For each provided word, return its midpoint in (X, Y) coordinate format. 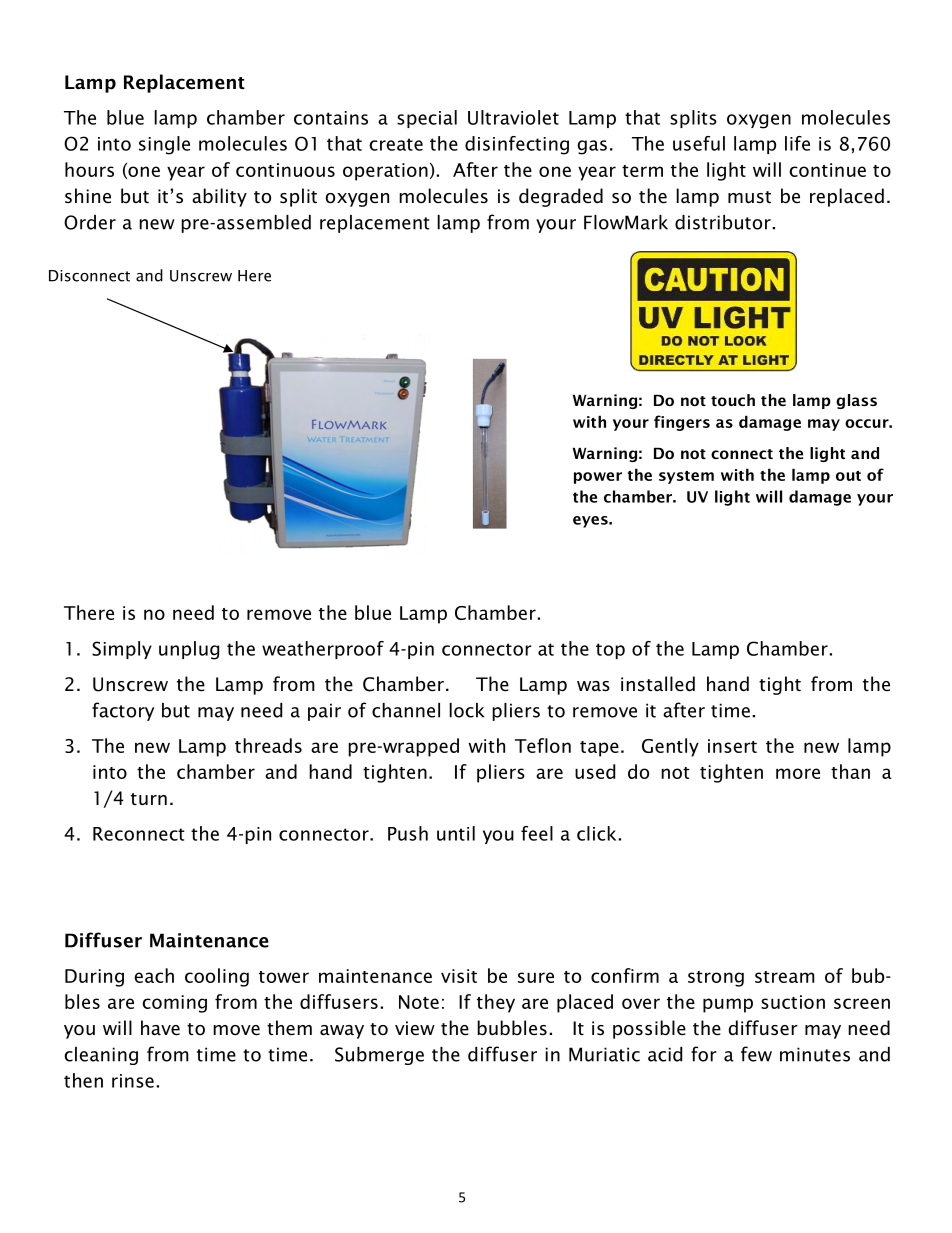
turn (149, 799)
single (164, 145)
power (598, 478)
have (160, 1028)
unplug (189, 650)
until (456, 833)
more (798, 773)
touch (733, 400)
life (797, 143)
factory (123, 711)
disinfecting (517, 145)
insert (732, 746)
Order (90, 222)
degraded (561, 197)
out (848, 476)
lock (466, 710)
